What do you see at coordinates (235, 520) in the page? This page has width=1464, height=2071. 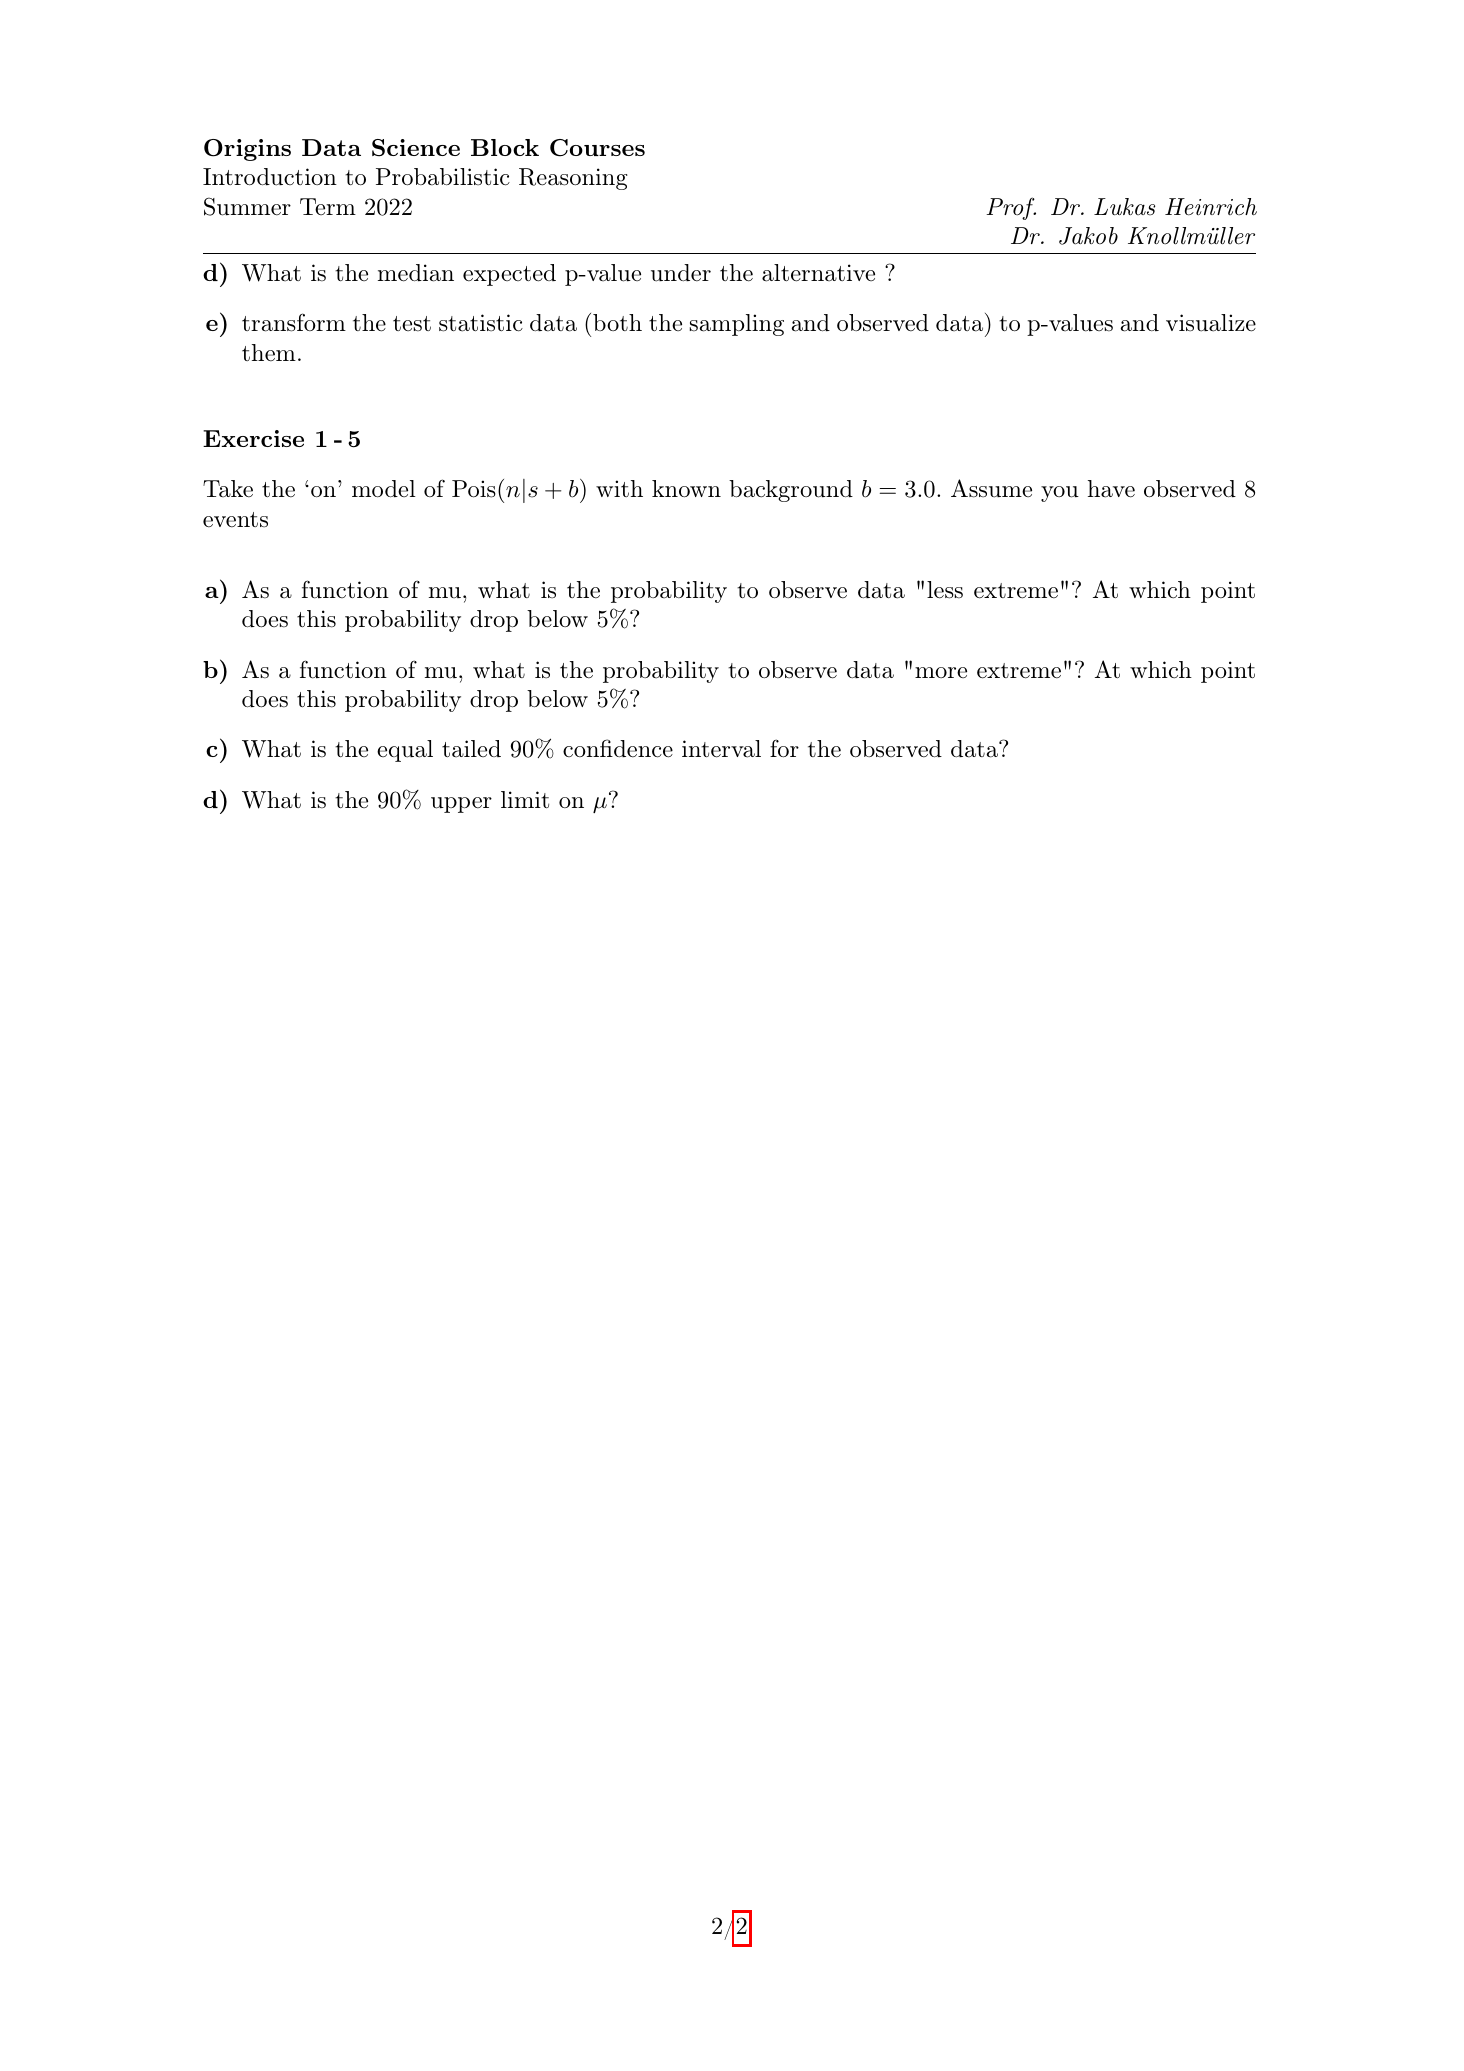 I see `events` at bounding box center [235, 520].
